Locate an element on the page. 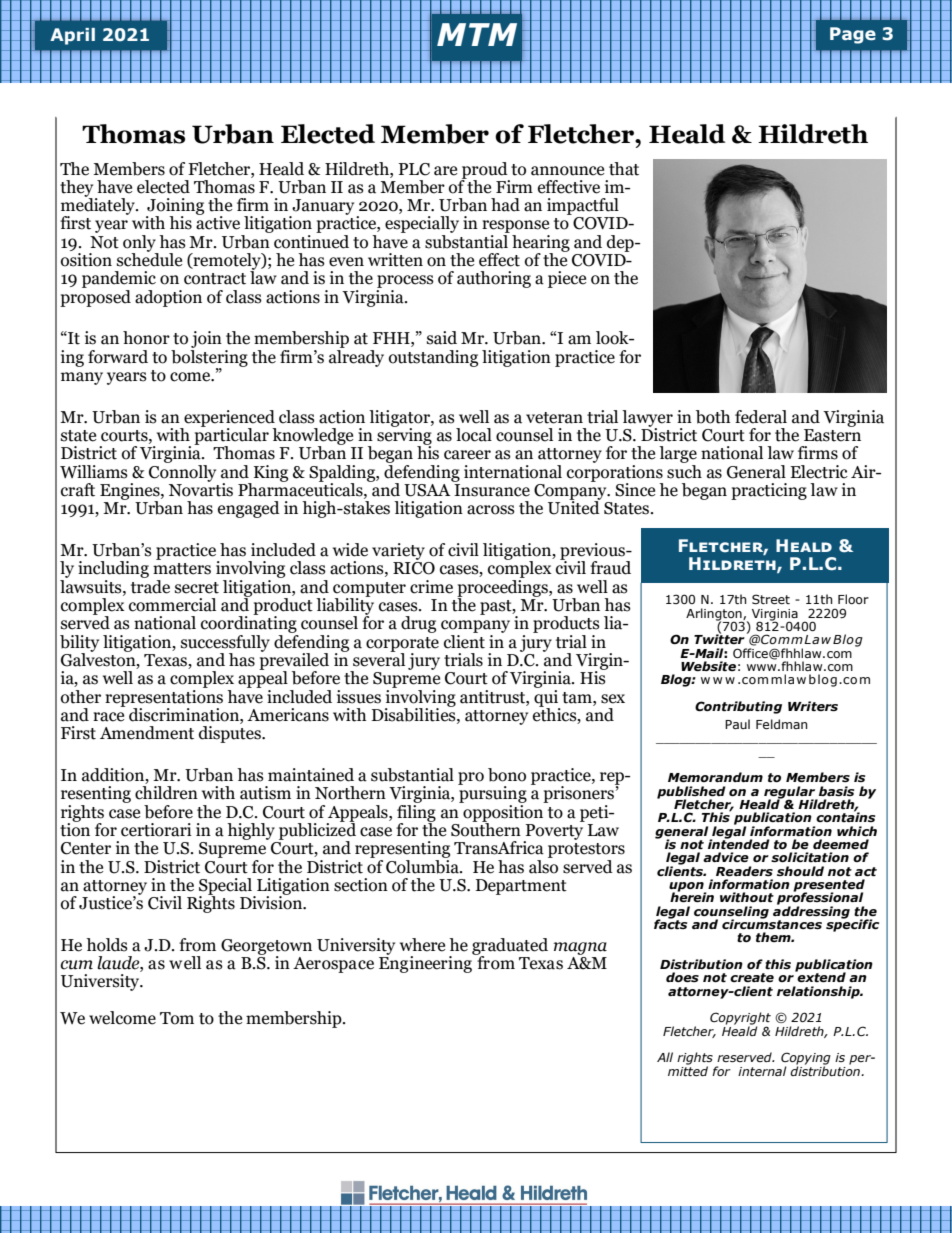  Copyright is located at coordinates (740, 1019).
